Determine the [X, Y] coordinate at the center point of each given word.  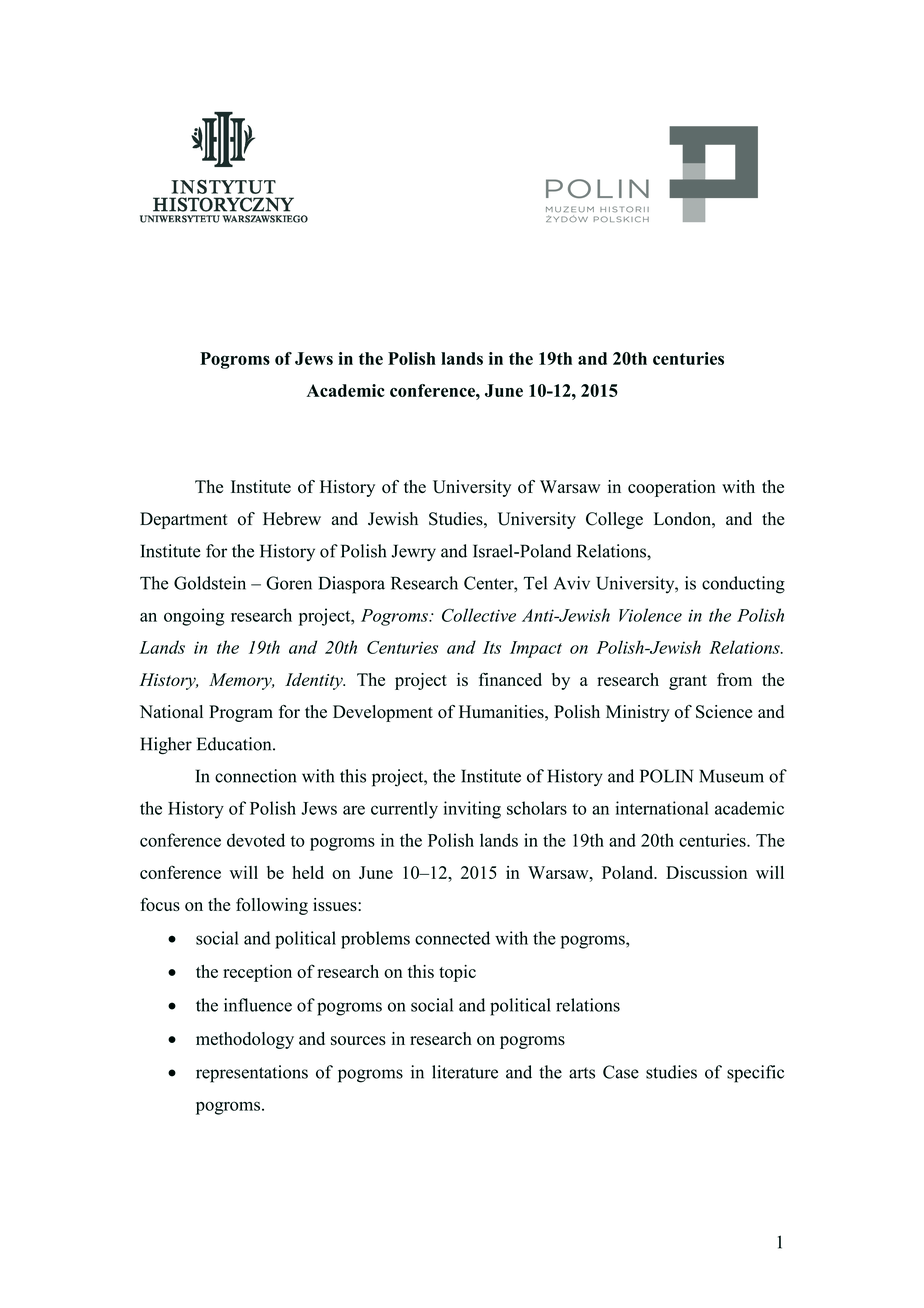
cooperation [672, 488]
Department [184, 520]
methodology [245, 1040]
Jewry [414, 553]
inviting [472, 810]
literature [465, 1072]
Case [621, 1072]
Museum [731, 776]
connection [255, 776]
